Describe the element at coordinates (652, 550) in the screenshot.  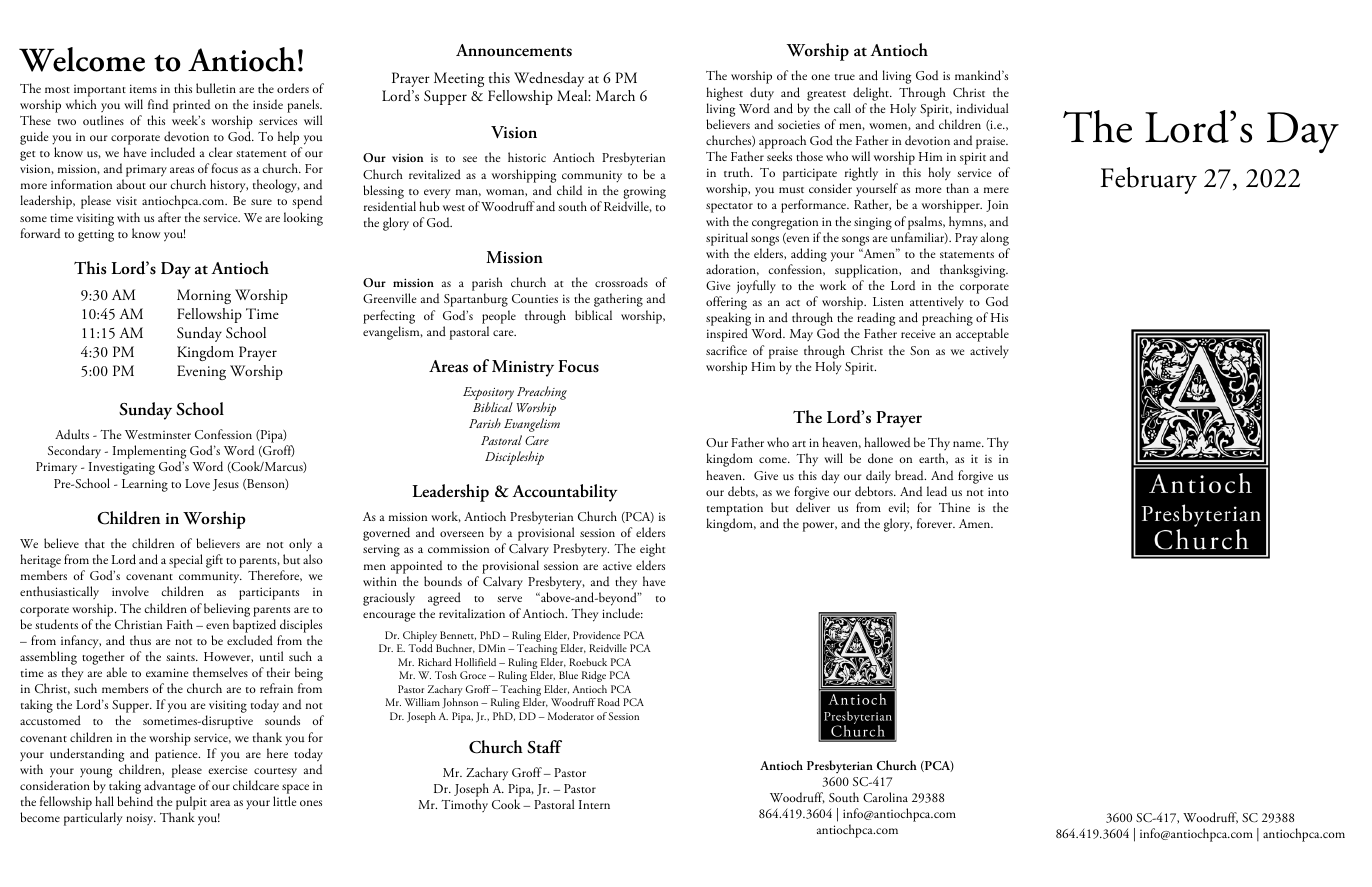
I see `eight` at that location.
